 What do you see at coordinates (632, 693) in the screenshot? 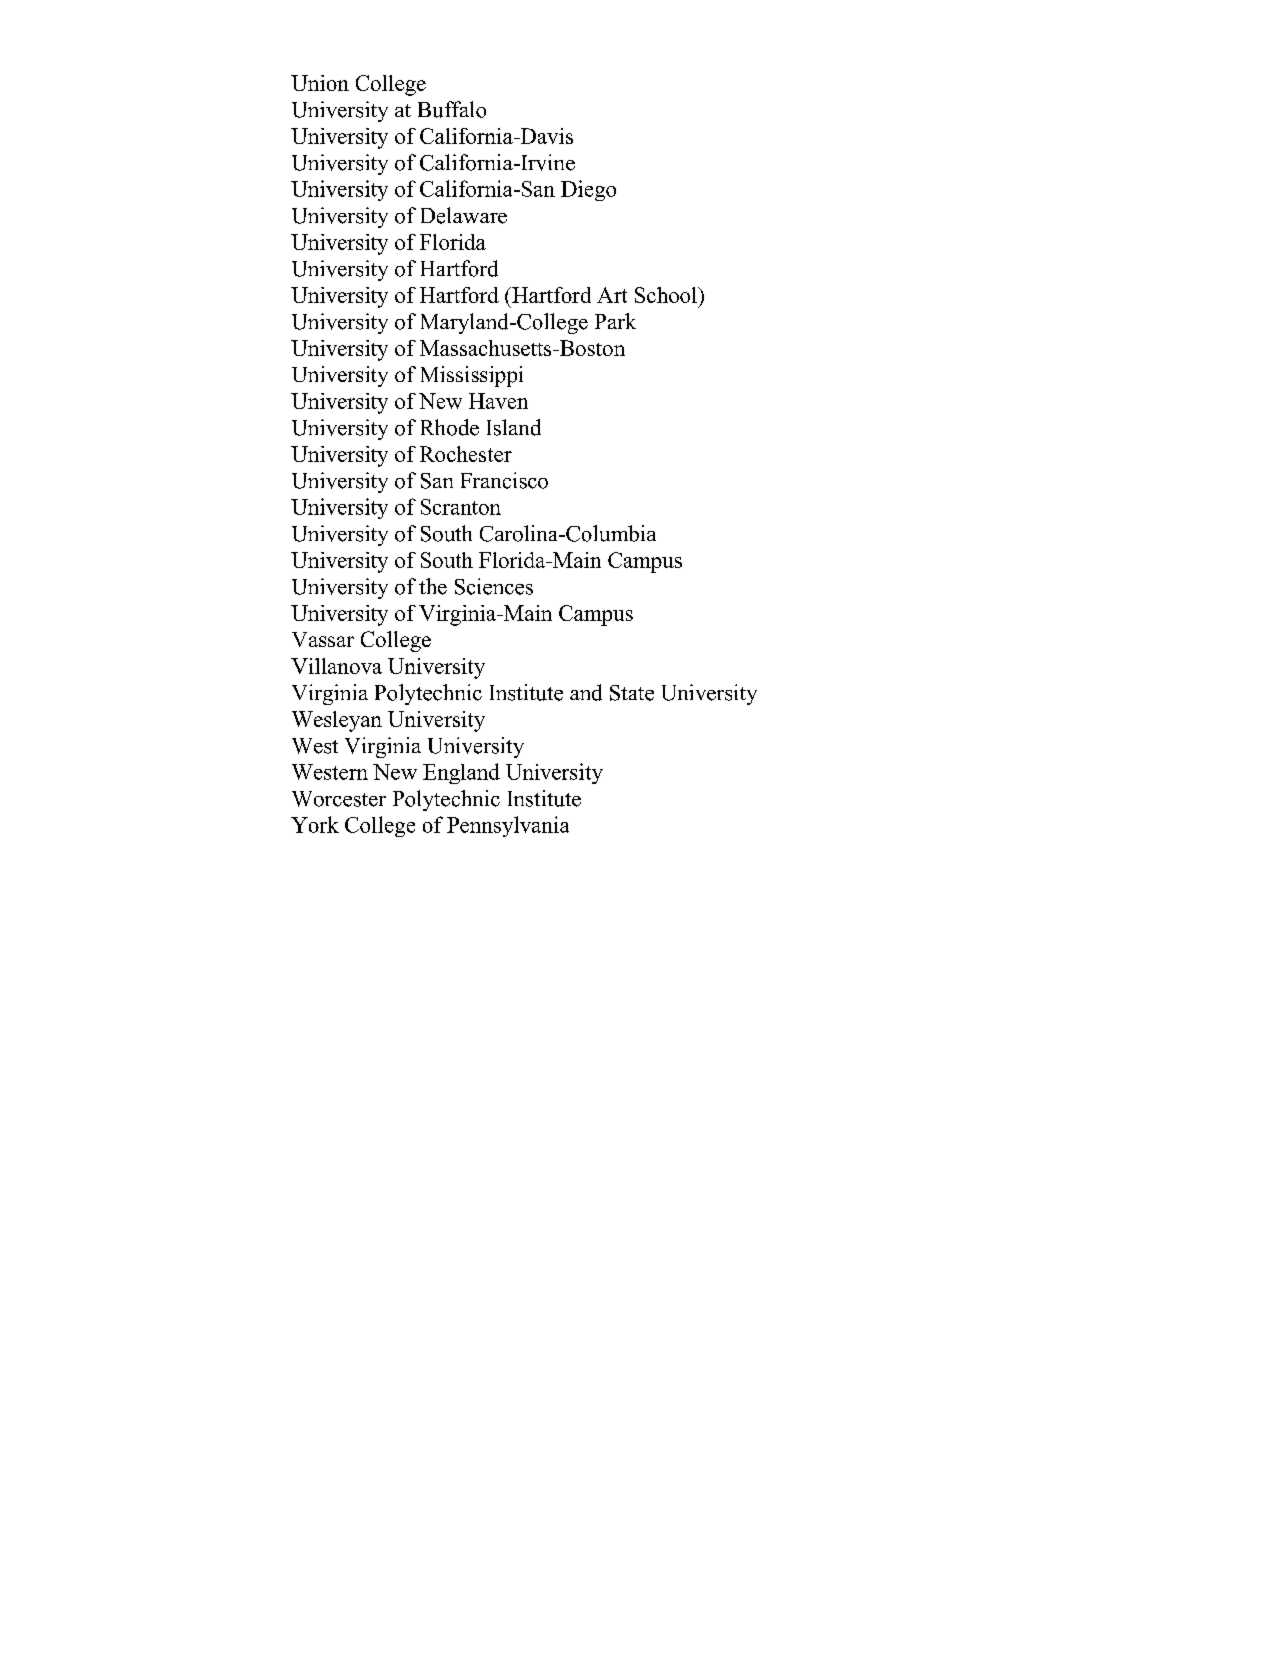
I see `State` at bounding box center [632, 693].
